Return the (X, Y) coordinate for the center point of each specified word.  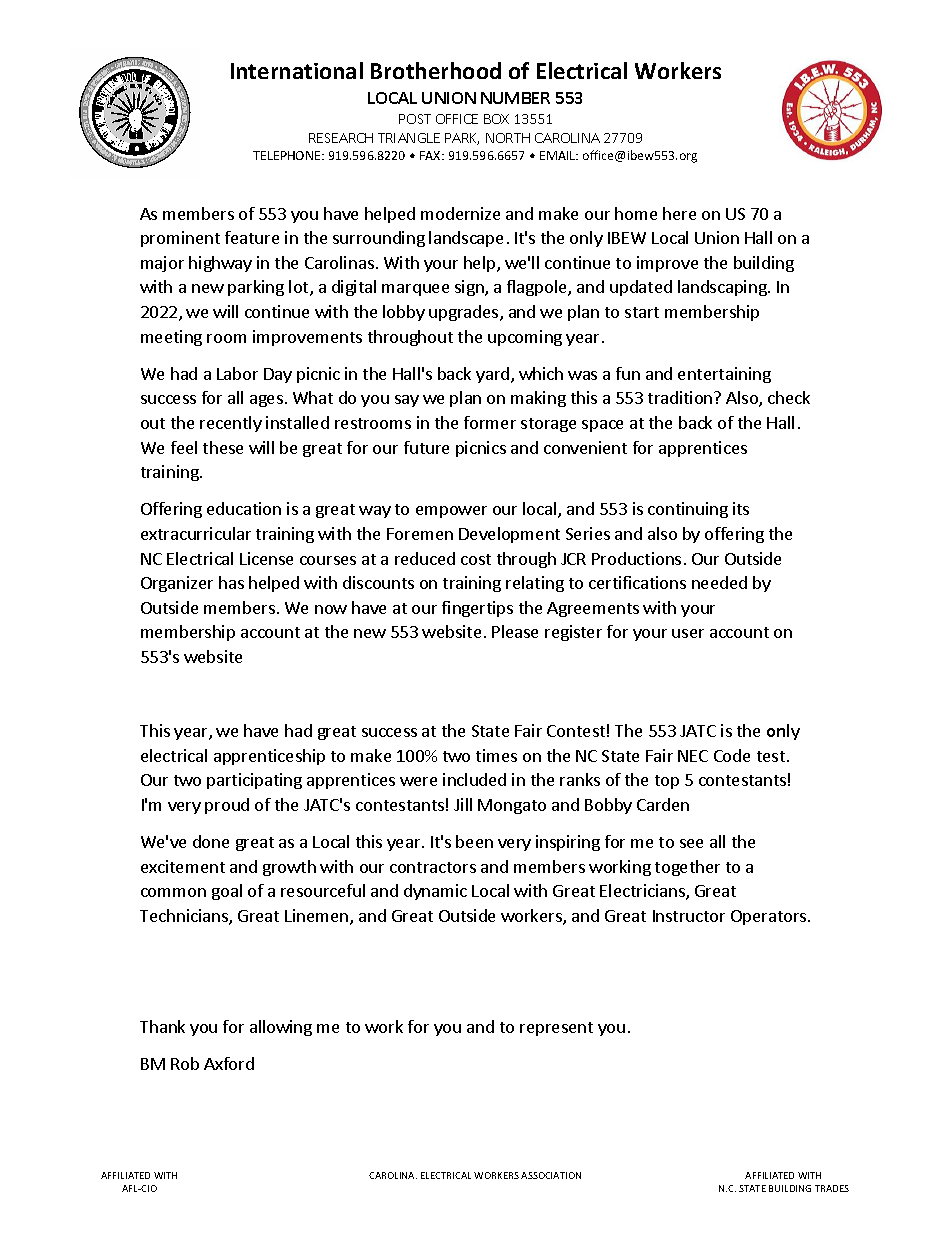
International (297, 70)
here (679, 213)
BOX (496, 119)
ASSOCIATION (551, 1175)
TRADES (832, 1188)
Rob (185, 1063)
